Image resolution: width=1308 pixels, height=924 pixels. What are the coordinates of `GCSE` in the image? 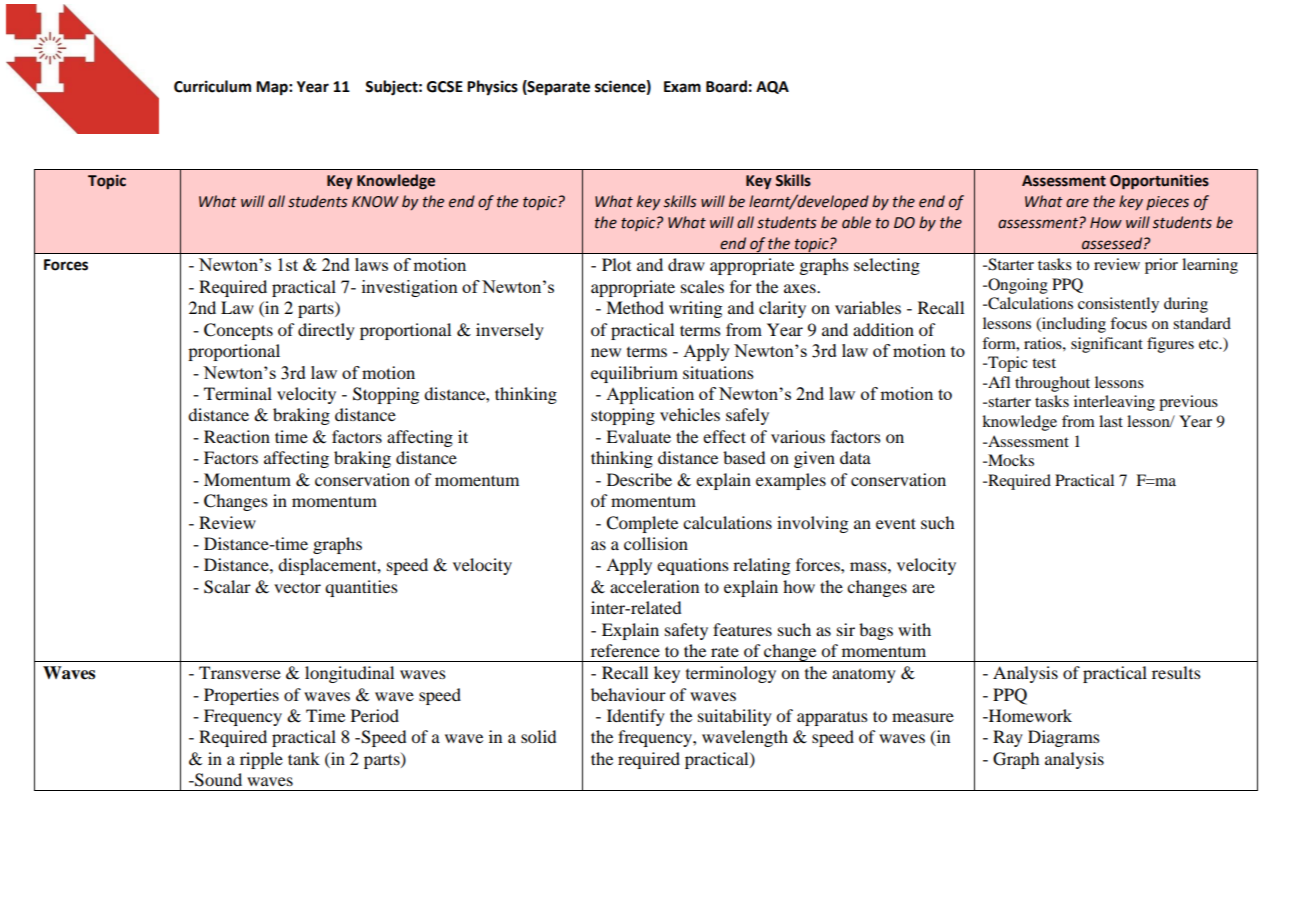 It's located at (445, 87).
